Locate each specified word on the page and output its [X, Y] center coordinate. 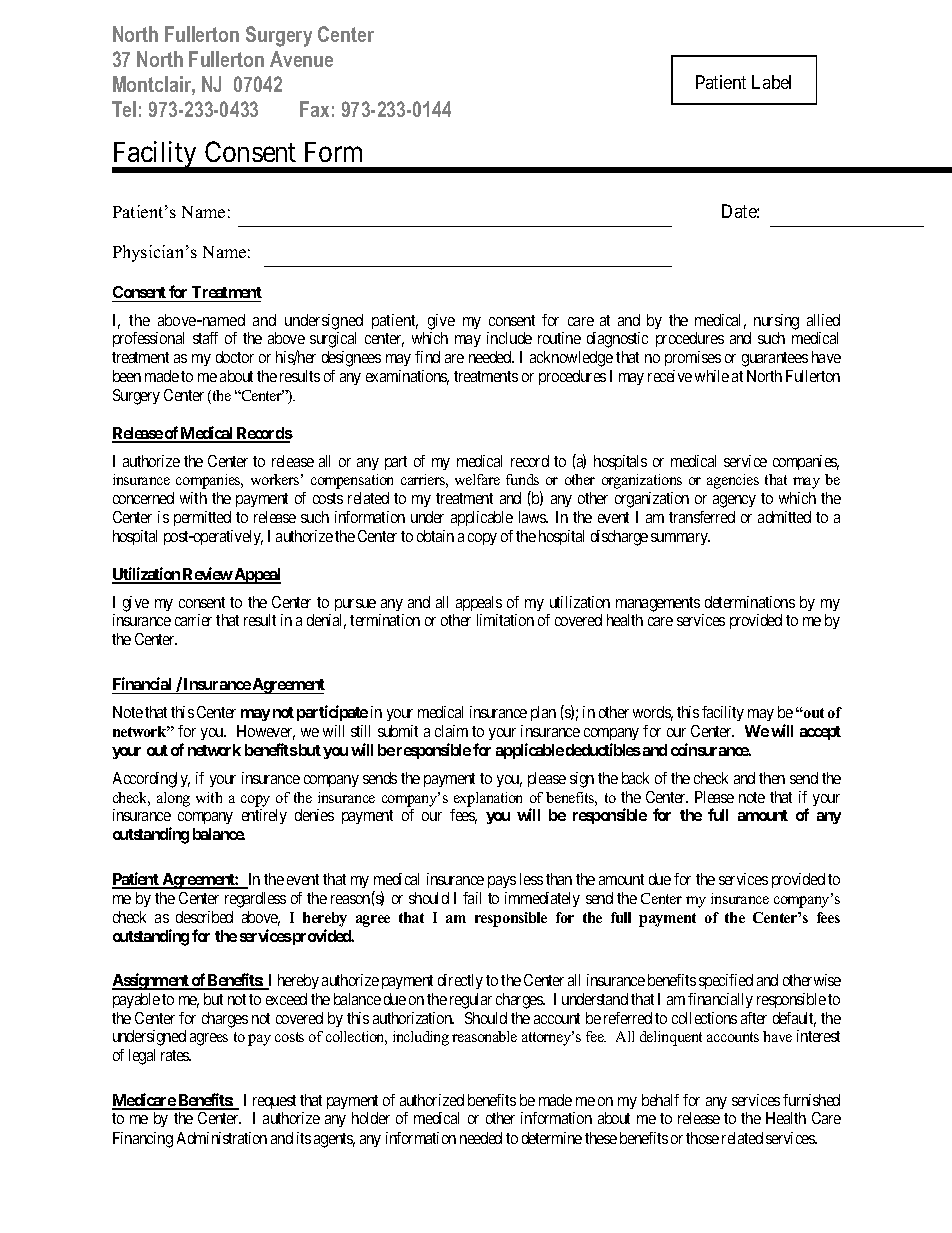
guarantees [775, 359]
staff [205, 338]
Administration [222, 1138]
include [509, 338]
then [772, 778]
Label [771, 82]
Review [207, 575]
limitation [505, 620]
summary [680, 539]
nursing [776, 322]
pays [502, 882]
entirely [264, 816]
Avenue [301, 59]
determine [552, 1138]
